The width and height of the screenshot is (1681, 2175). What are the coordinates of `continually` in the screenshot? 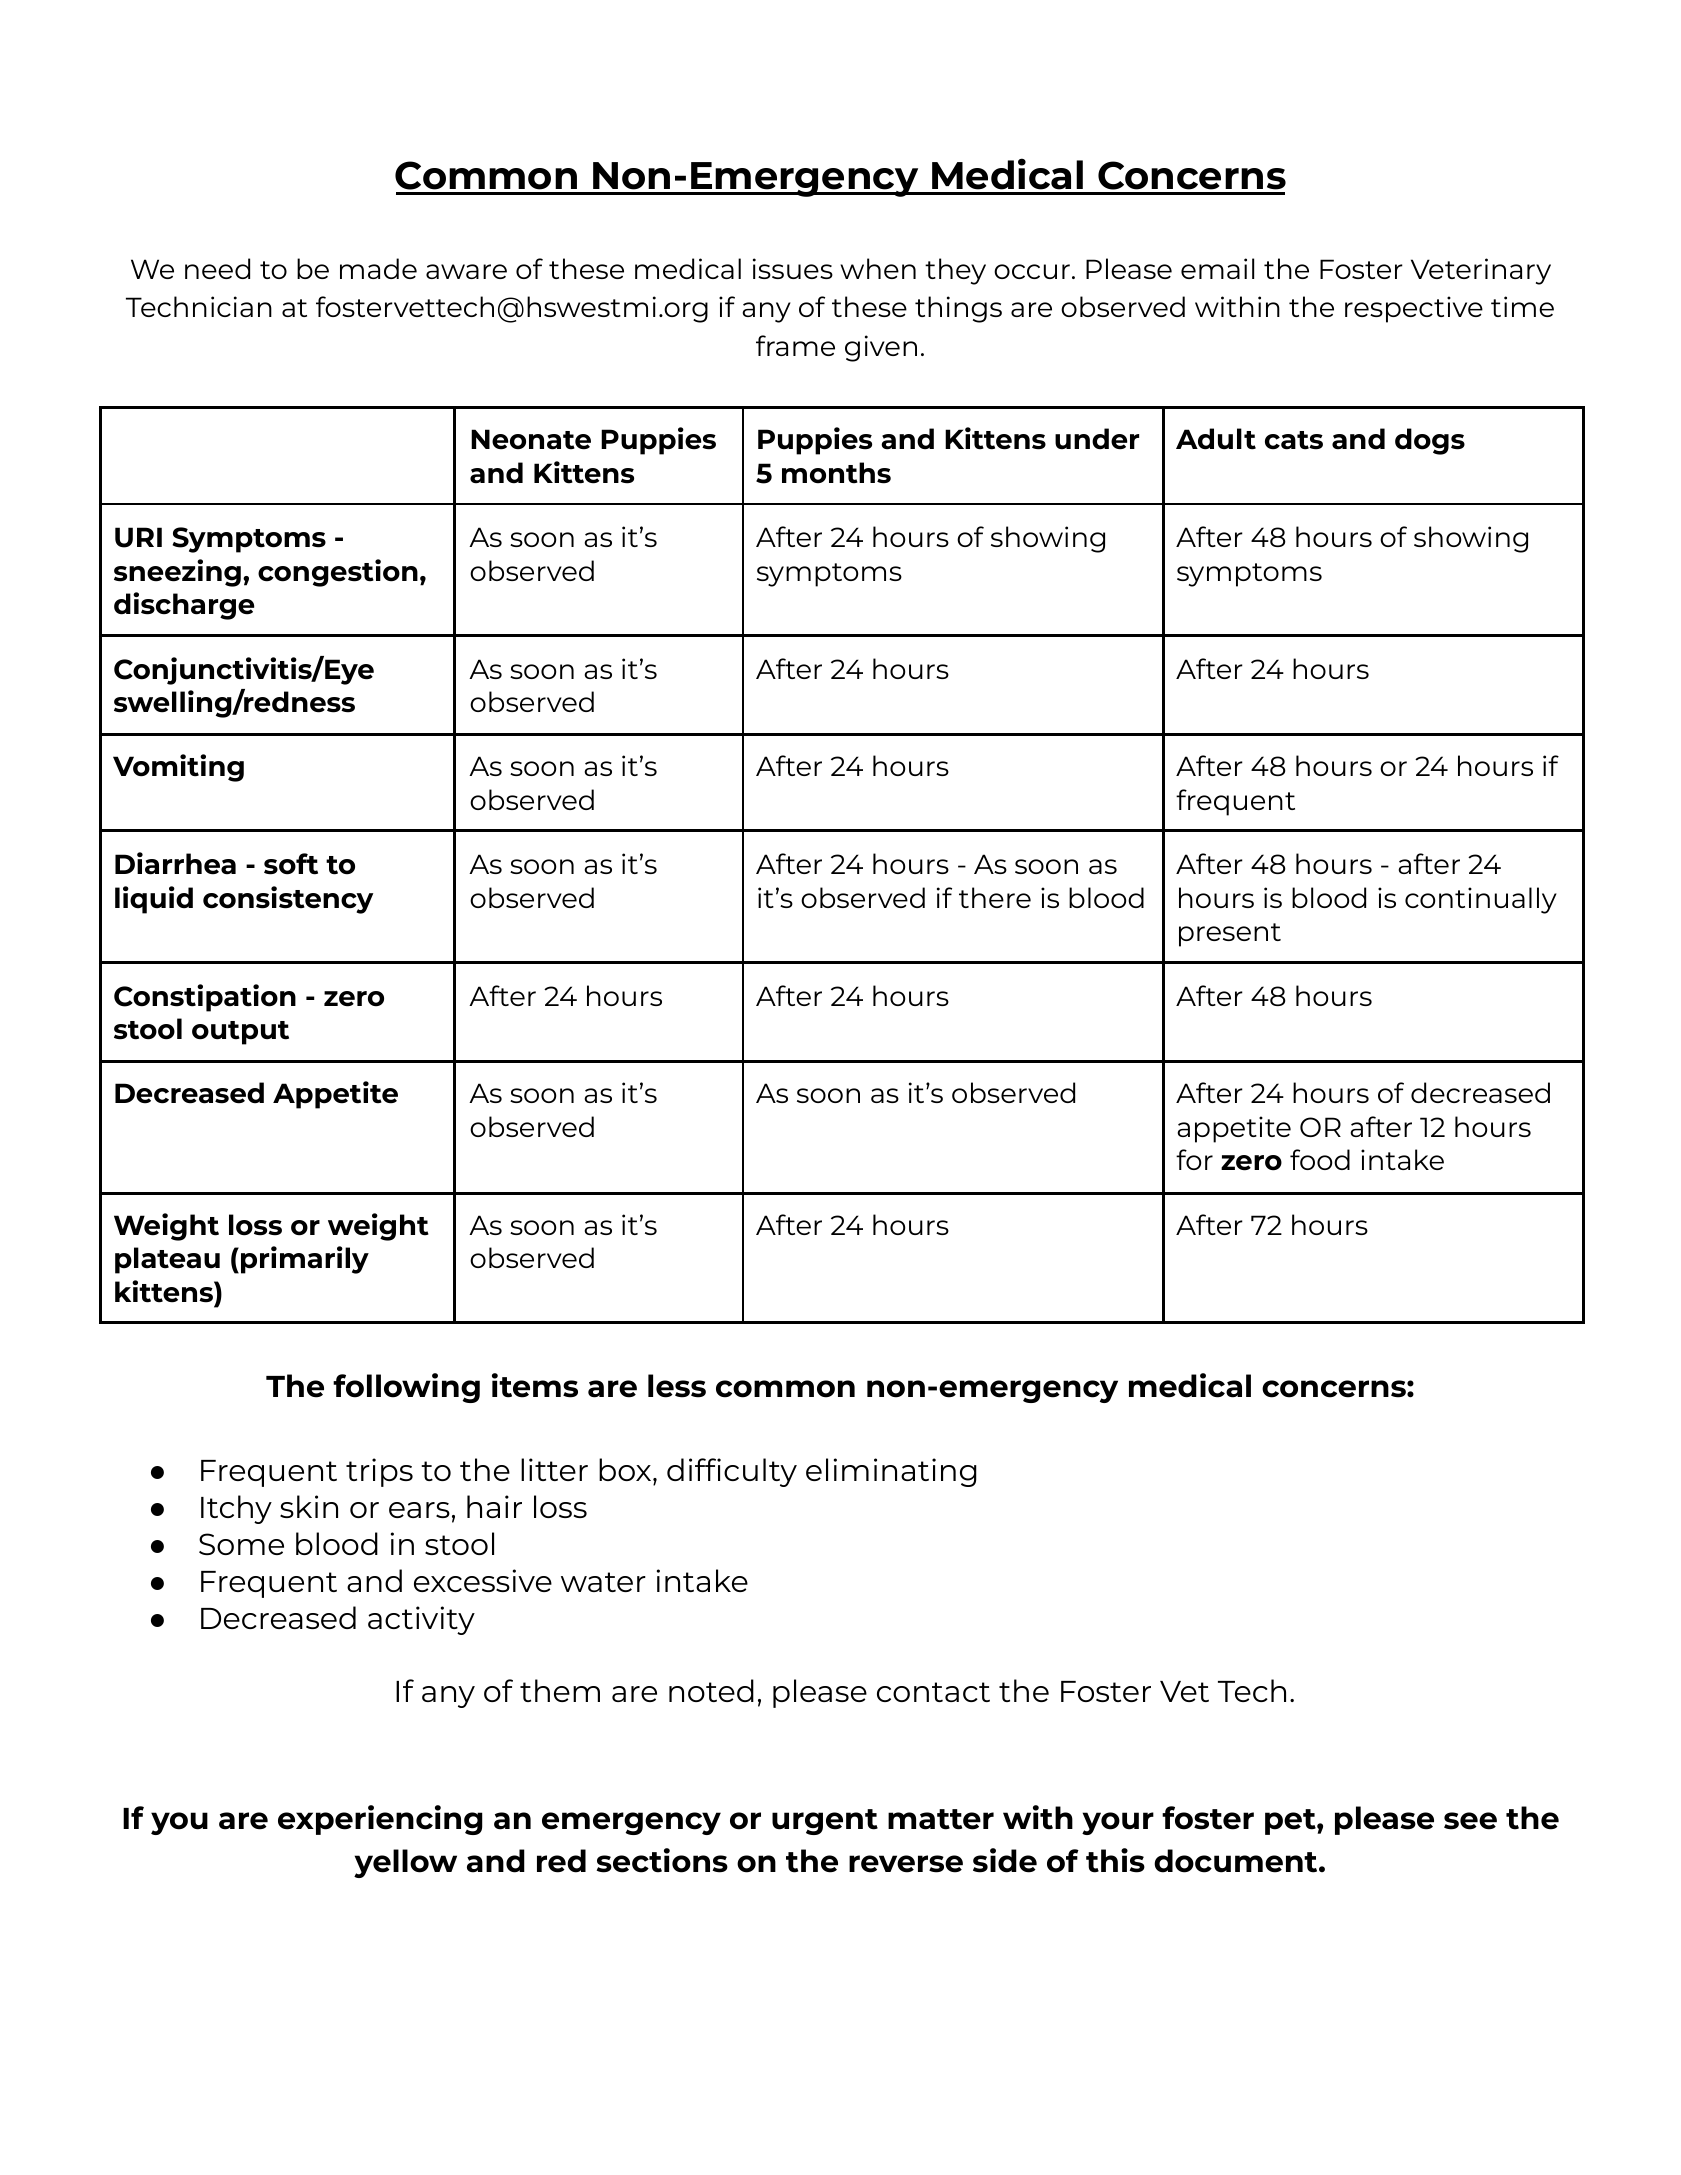 It's located at (1481, 900).
